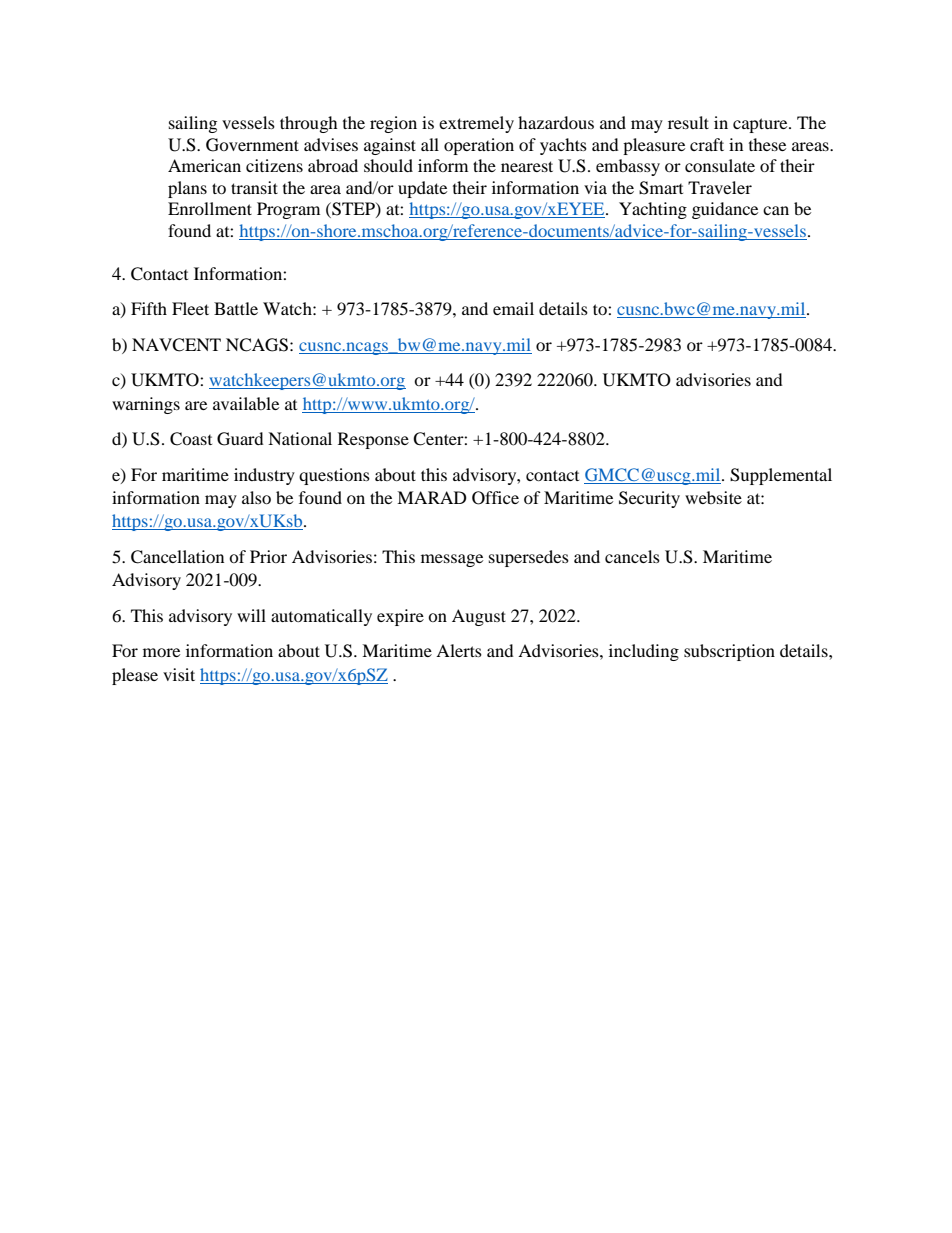 The height and width of the page is (1233, 952). Describe the element at coordinates (179, 674) in the page. I see `visit` at that location.
